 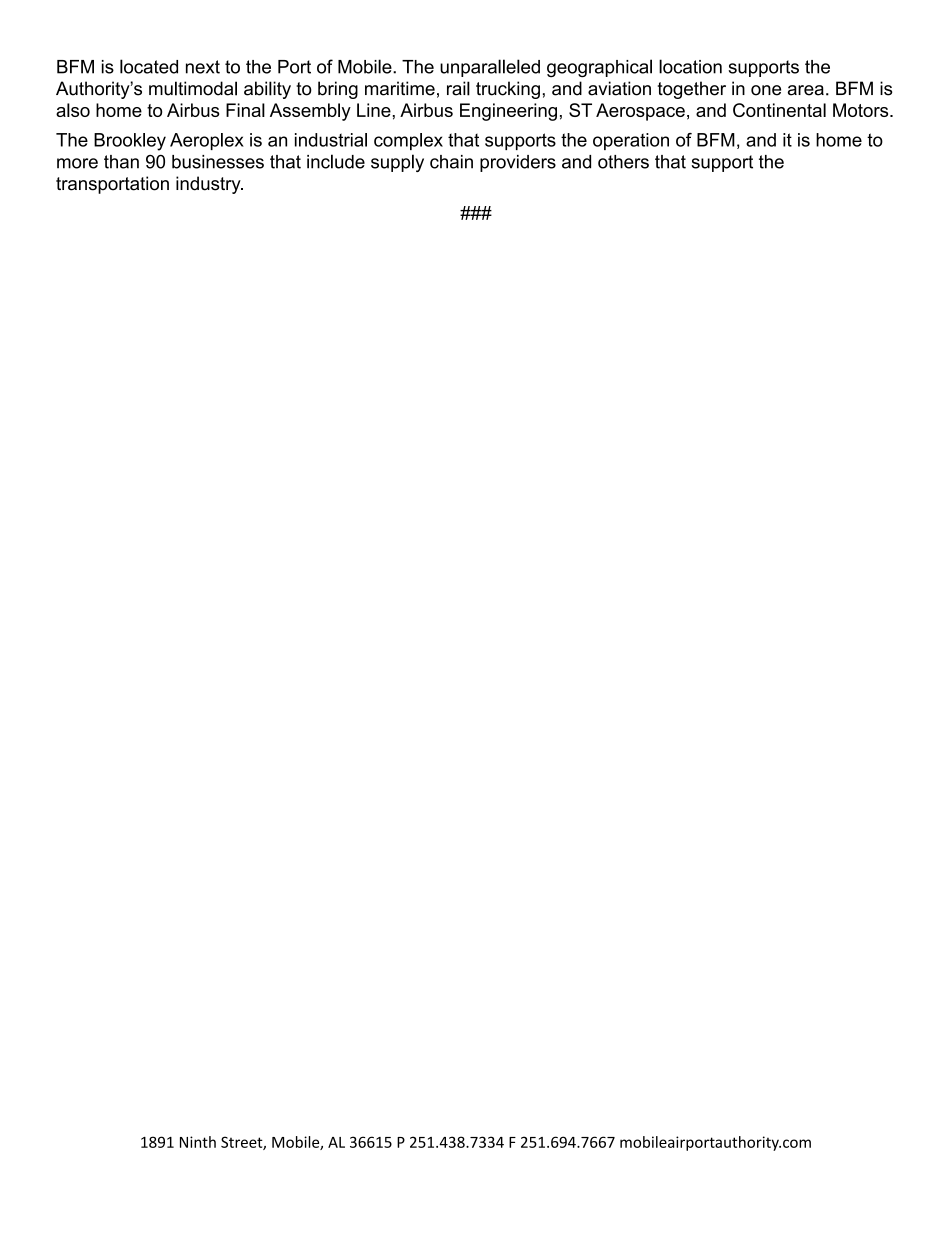 What do you see at coordinates (623, 162) in the screenshot?
I see `others` at bounding box center [623, 162].
